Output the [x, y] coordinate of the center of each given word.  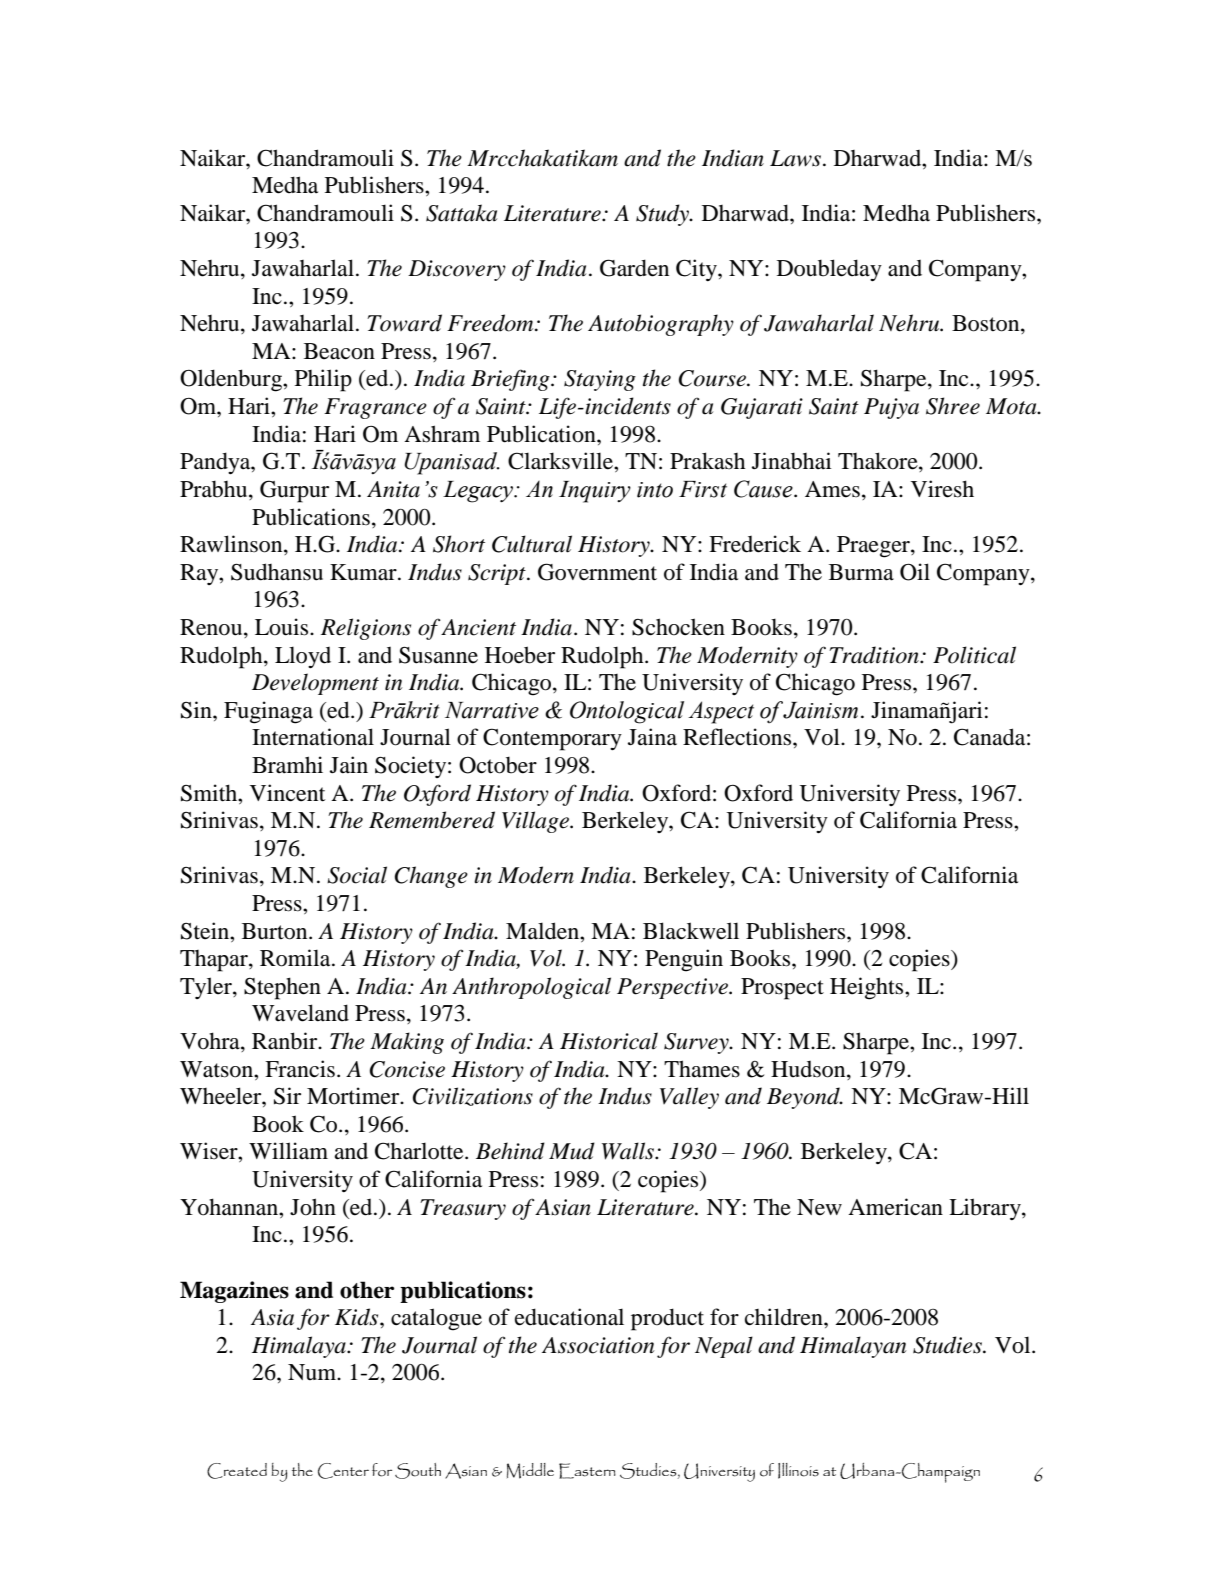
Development [315, 684]
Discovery [457, 270]
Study [663, 215]
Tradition [875, 655]
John [313, 1207]
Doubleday [829, 270]
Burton [276, 931]
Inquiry [595, 492]
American [895, 1207]
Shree [953, 406]
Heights [868, 988]
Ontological [627, 712]
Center [343, 1471]
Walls [629, 1151]
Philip [323, 380]
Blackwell [691, 931]
